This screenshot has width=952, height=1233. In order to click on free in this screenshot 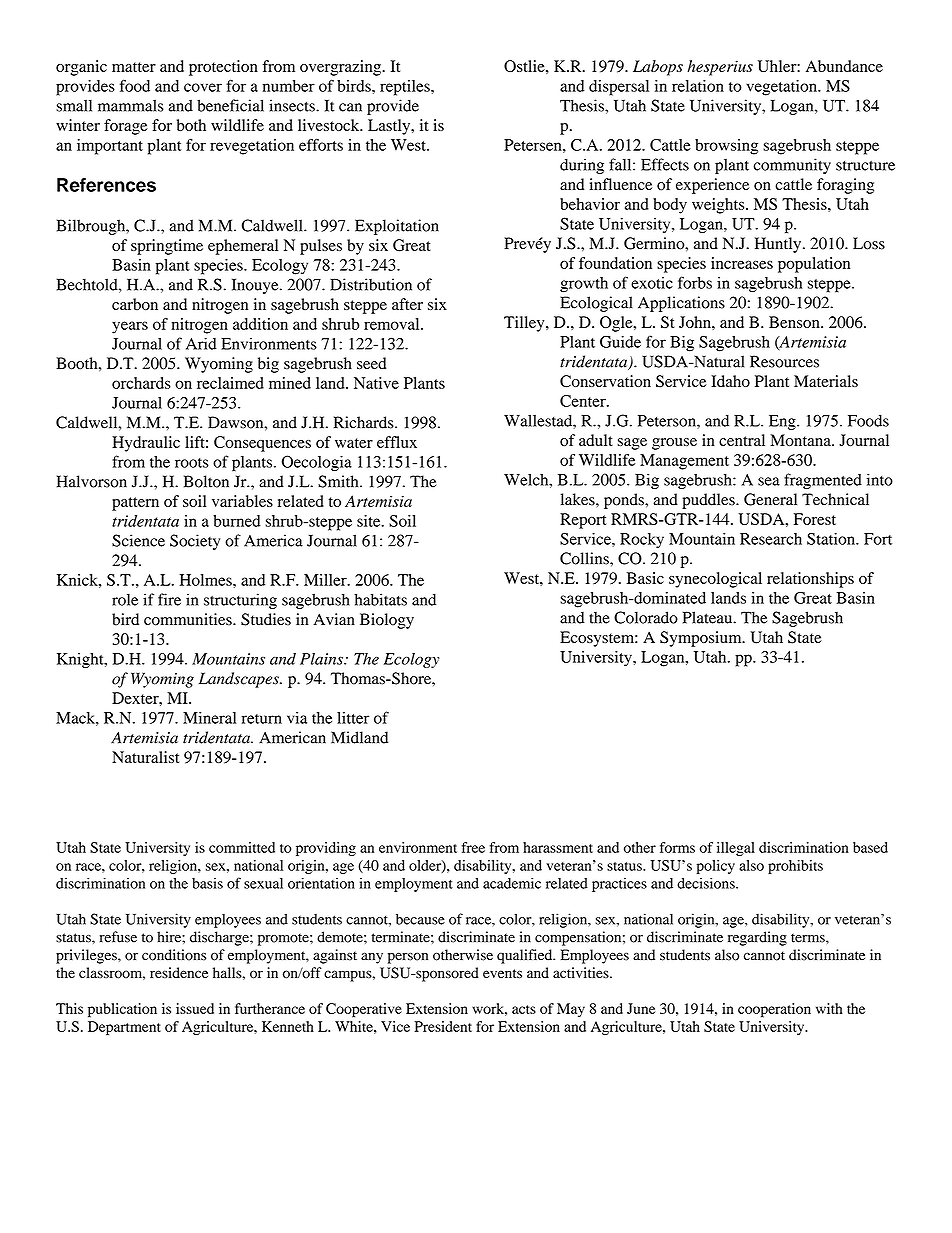, I will do `click(473, 847)`.
